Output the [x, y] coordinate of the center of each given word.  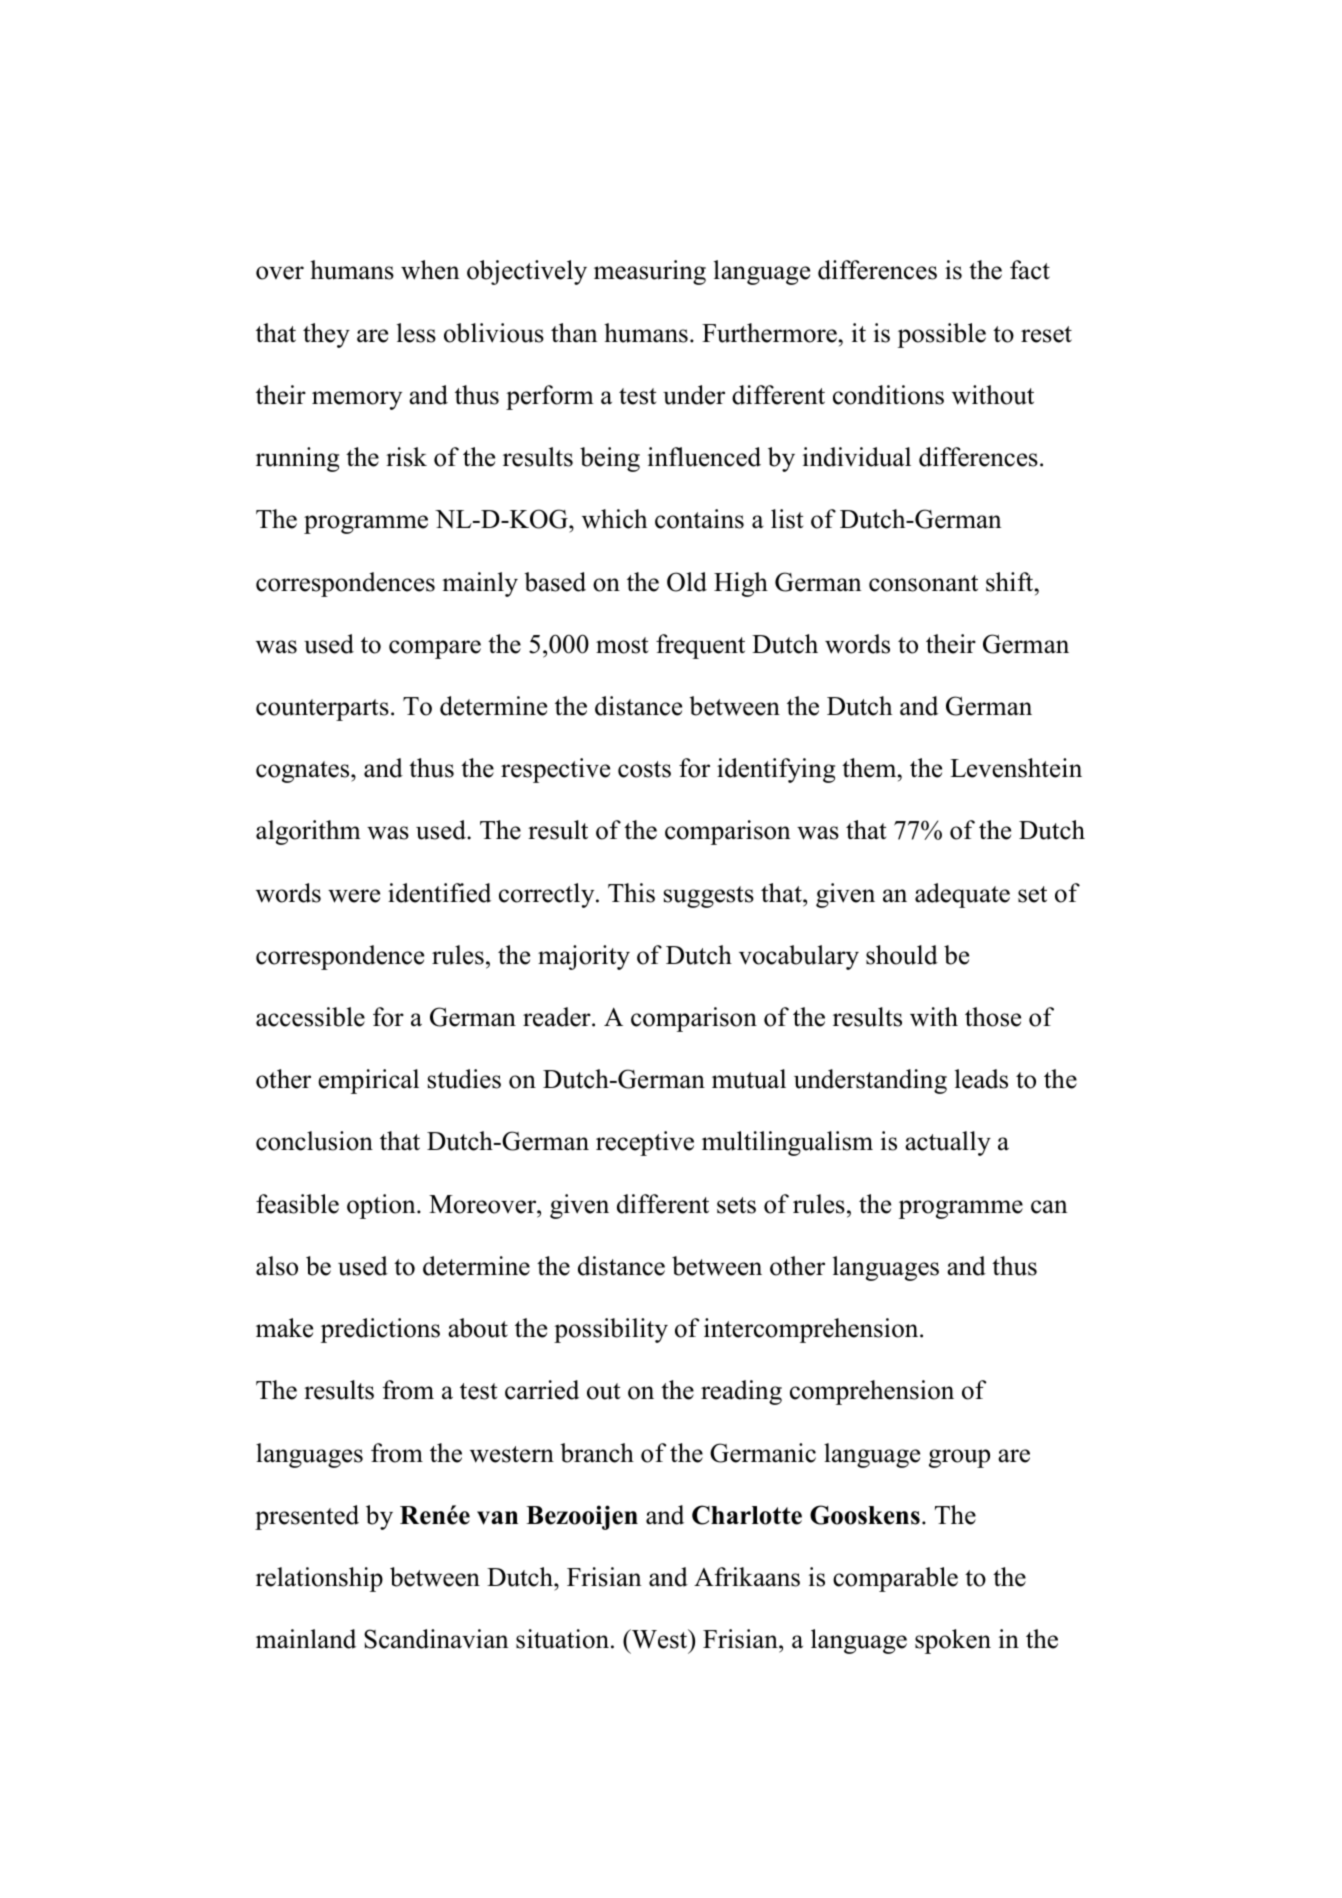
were [354, 896]
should [902, 955]
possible [942, 335]
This [631, 893]
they [326, 335]
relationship [319, 1579]
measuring [650, 272]
